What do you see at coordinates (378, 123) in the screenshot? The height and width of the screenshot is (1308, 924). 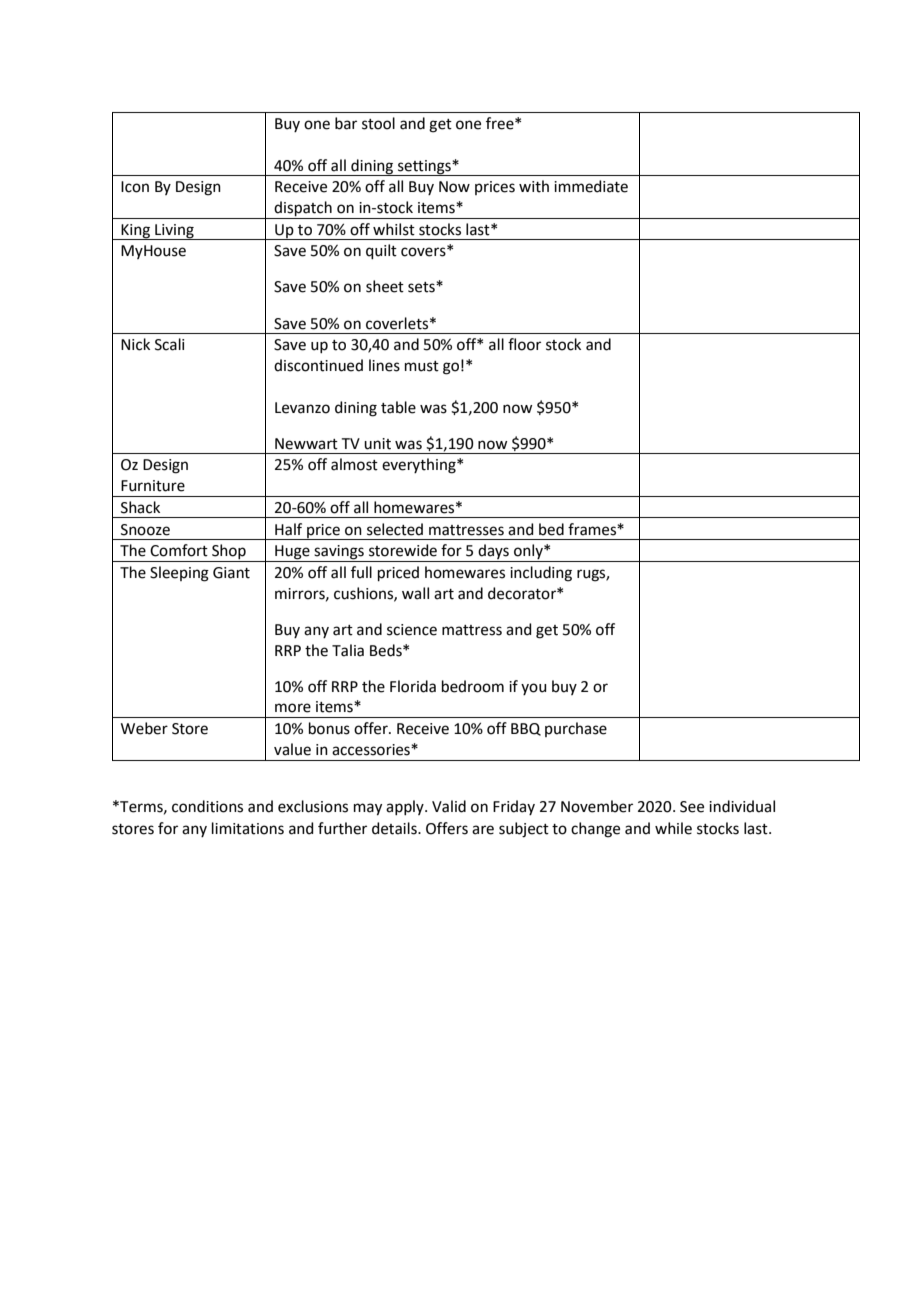 I see `stool` at bounding box center [378, 123].
